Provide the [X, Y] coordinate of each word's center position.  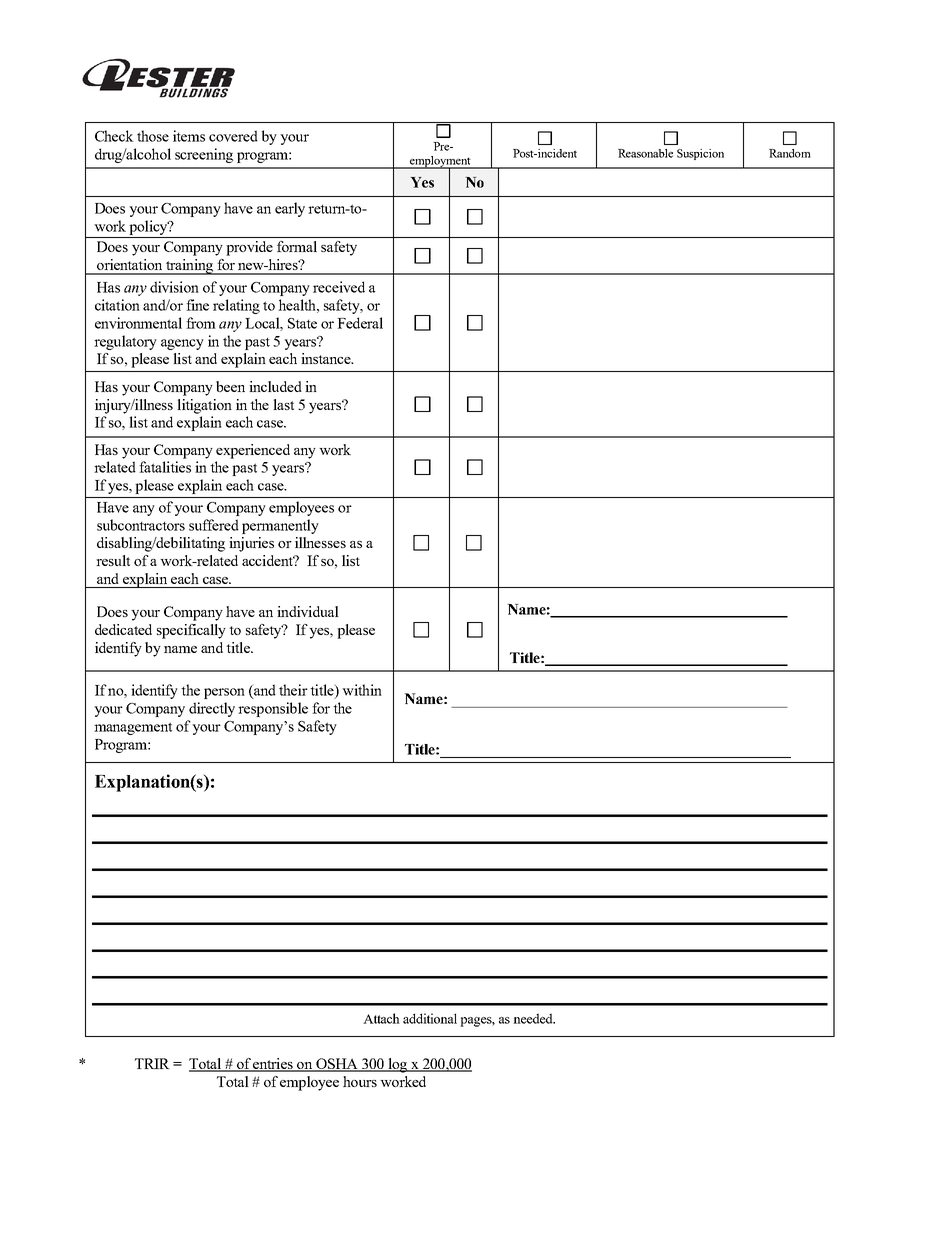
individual [308, 611]
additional [430, 1018]
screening [204, 155]
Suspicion [700, 154]
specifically [191, 631]
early [290, 209]
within [362, 690]
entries [273, 1065]
